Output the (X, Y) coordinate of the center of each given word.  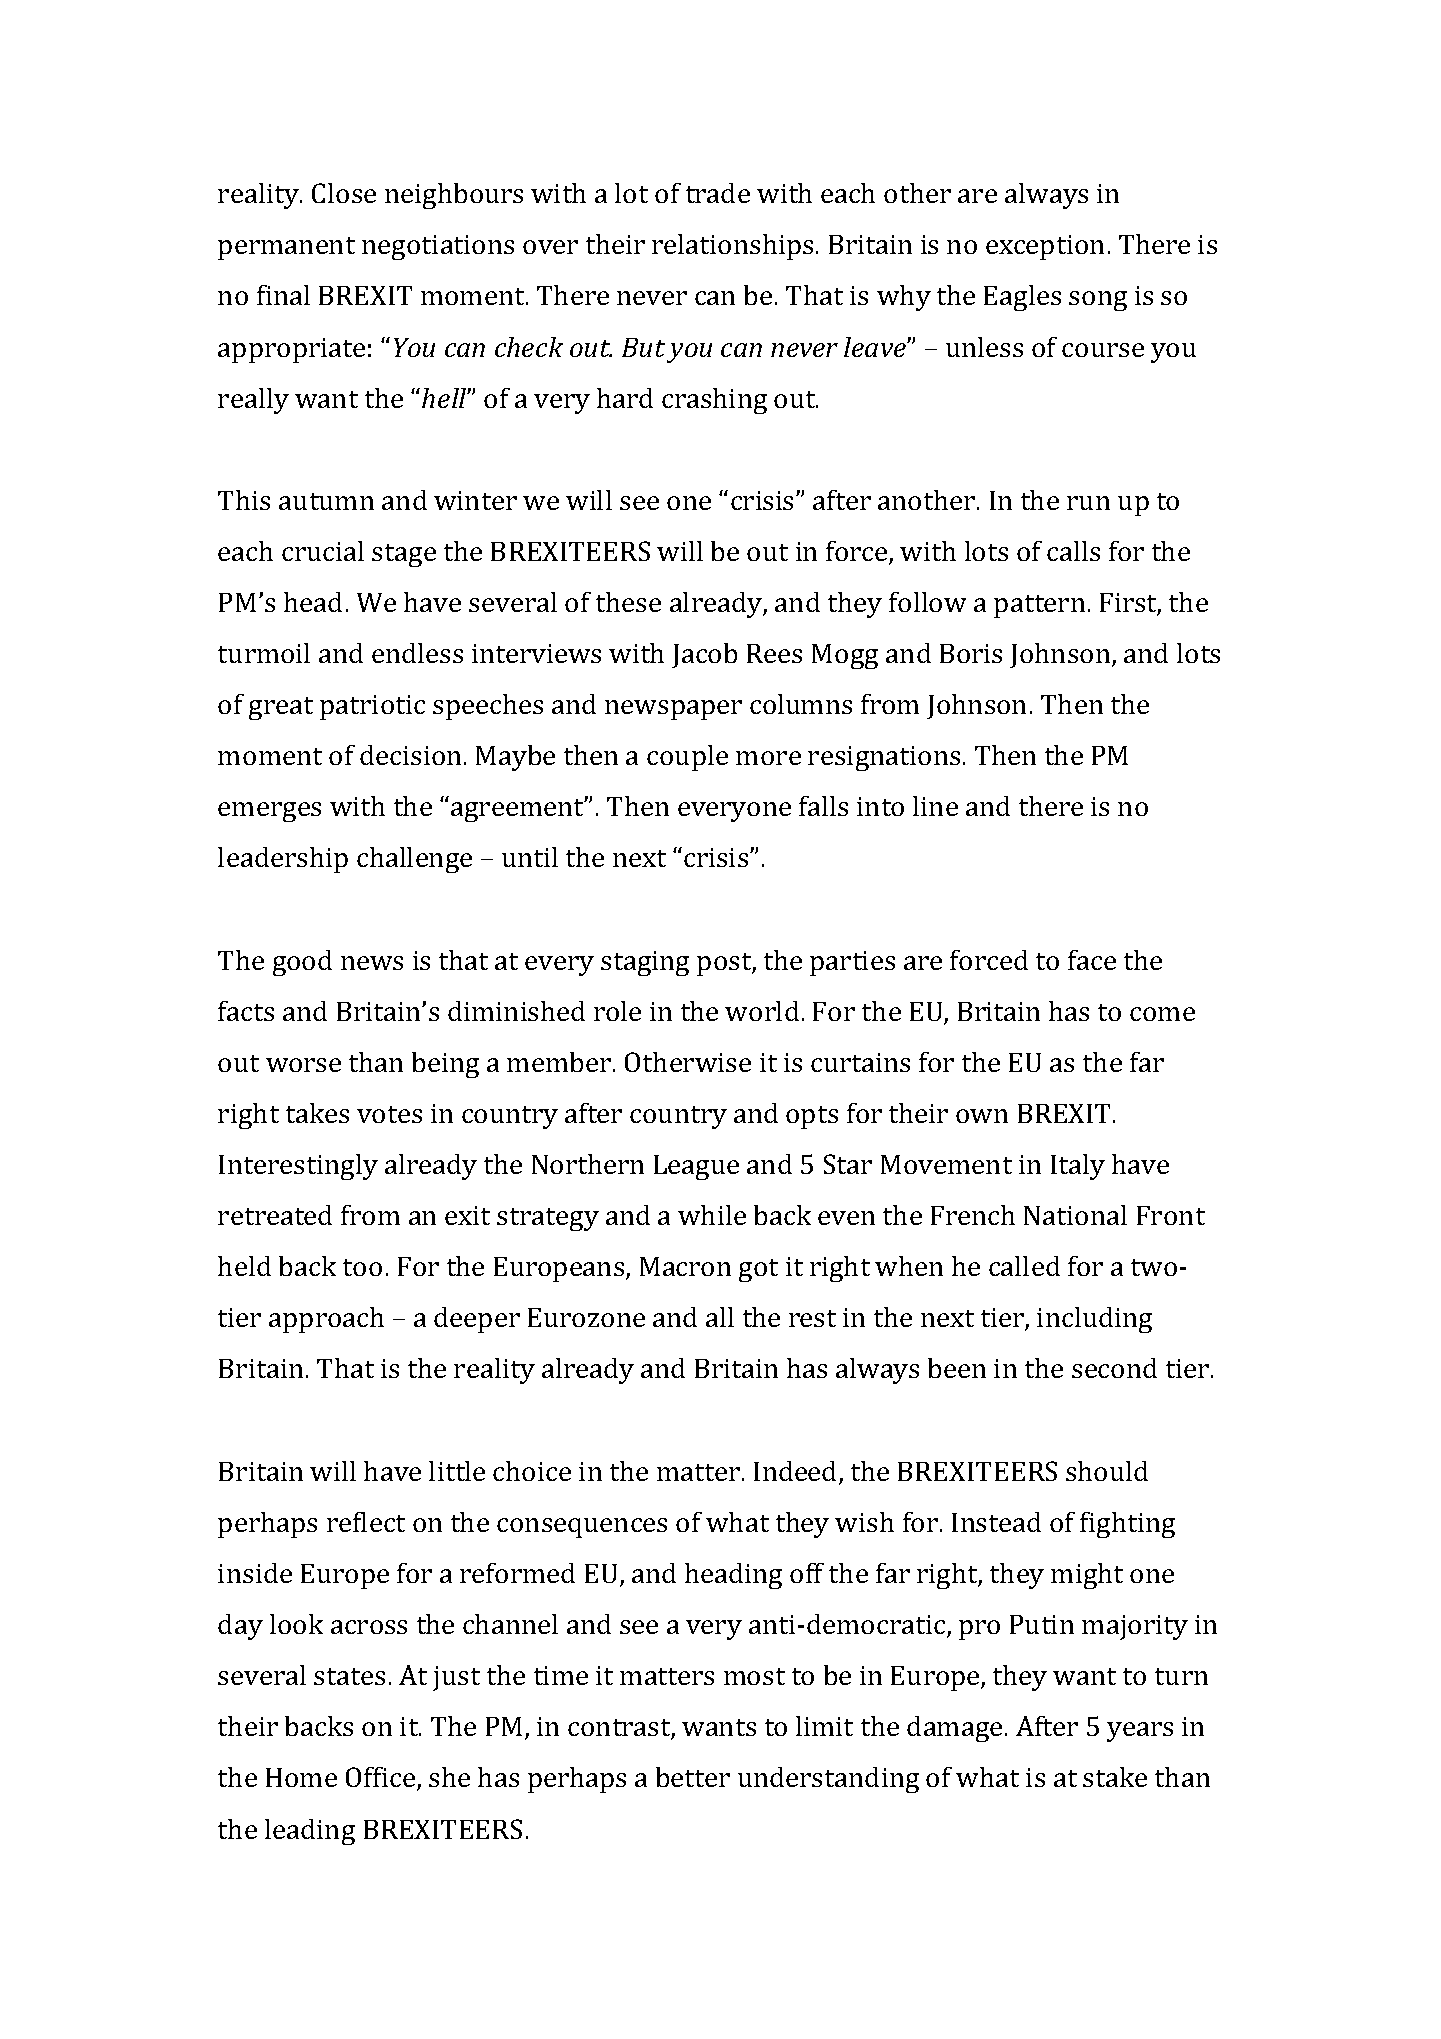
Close (344, 193)
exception (1045, 247)
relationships (732, 247)
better (693, 1777)
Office (382, 1779)
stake (1115, 1777)
